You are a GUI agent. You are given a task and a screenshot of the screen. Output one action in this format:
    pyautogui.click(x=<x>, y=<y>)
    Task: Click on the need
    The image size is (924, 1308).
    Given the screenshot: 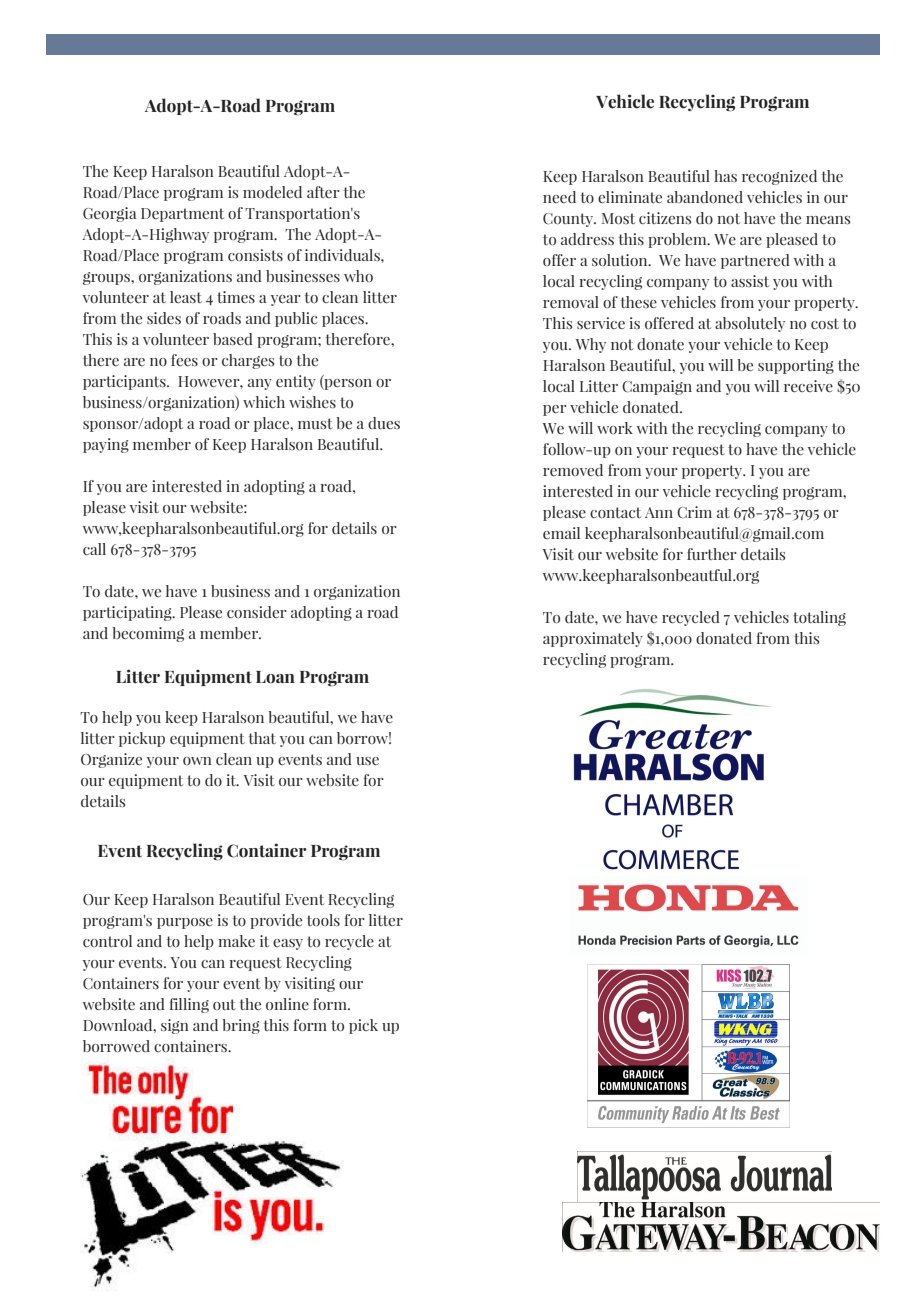 What is the action you would take?
    pyautogui.click(x=559, y=197)
